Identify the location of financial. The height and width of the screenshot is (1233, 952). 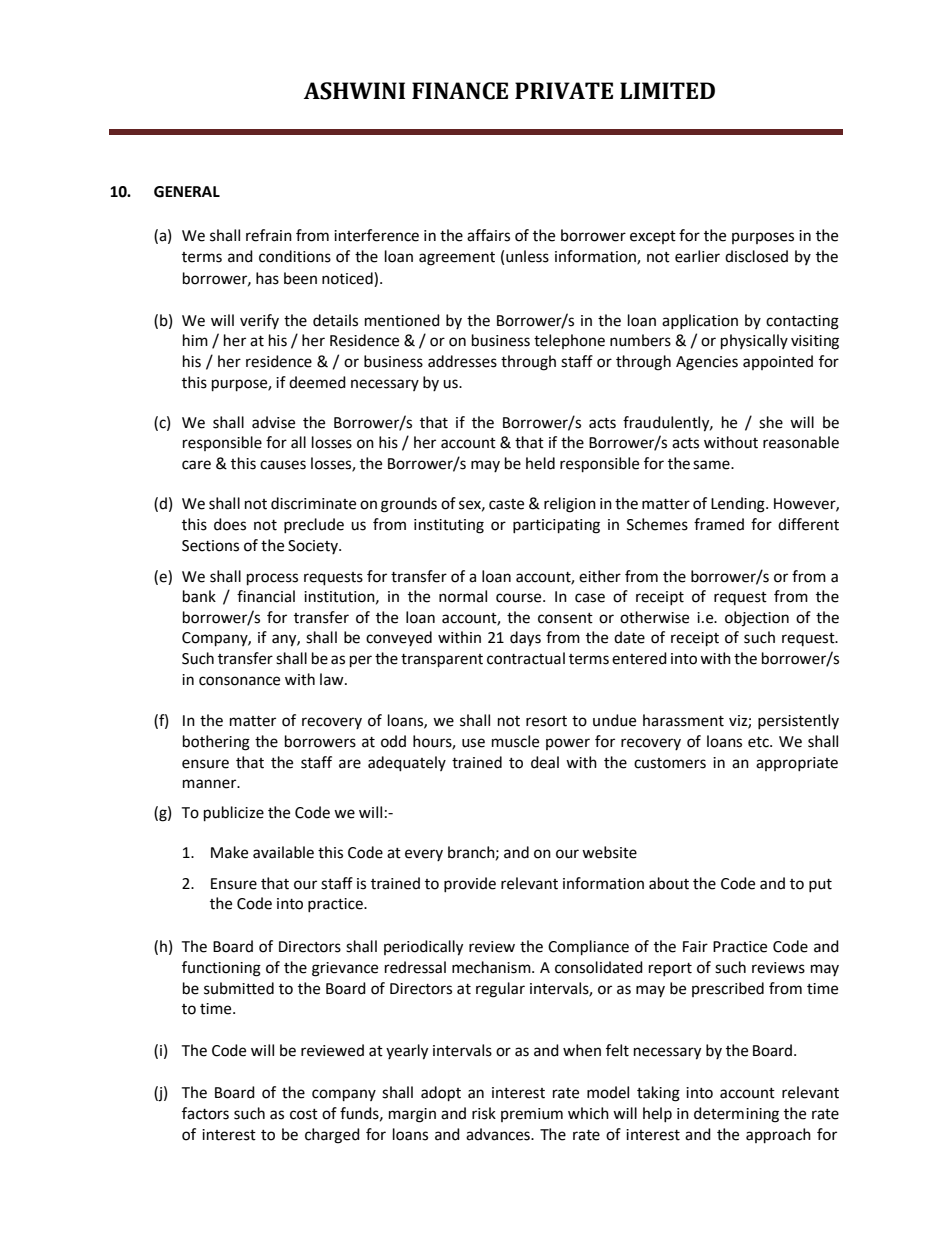
(266, 596).
